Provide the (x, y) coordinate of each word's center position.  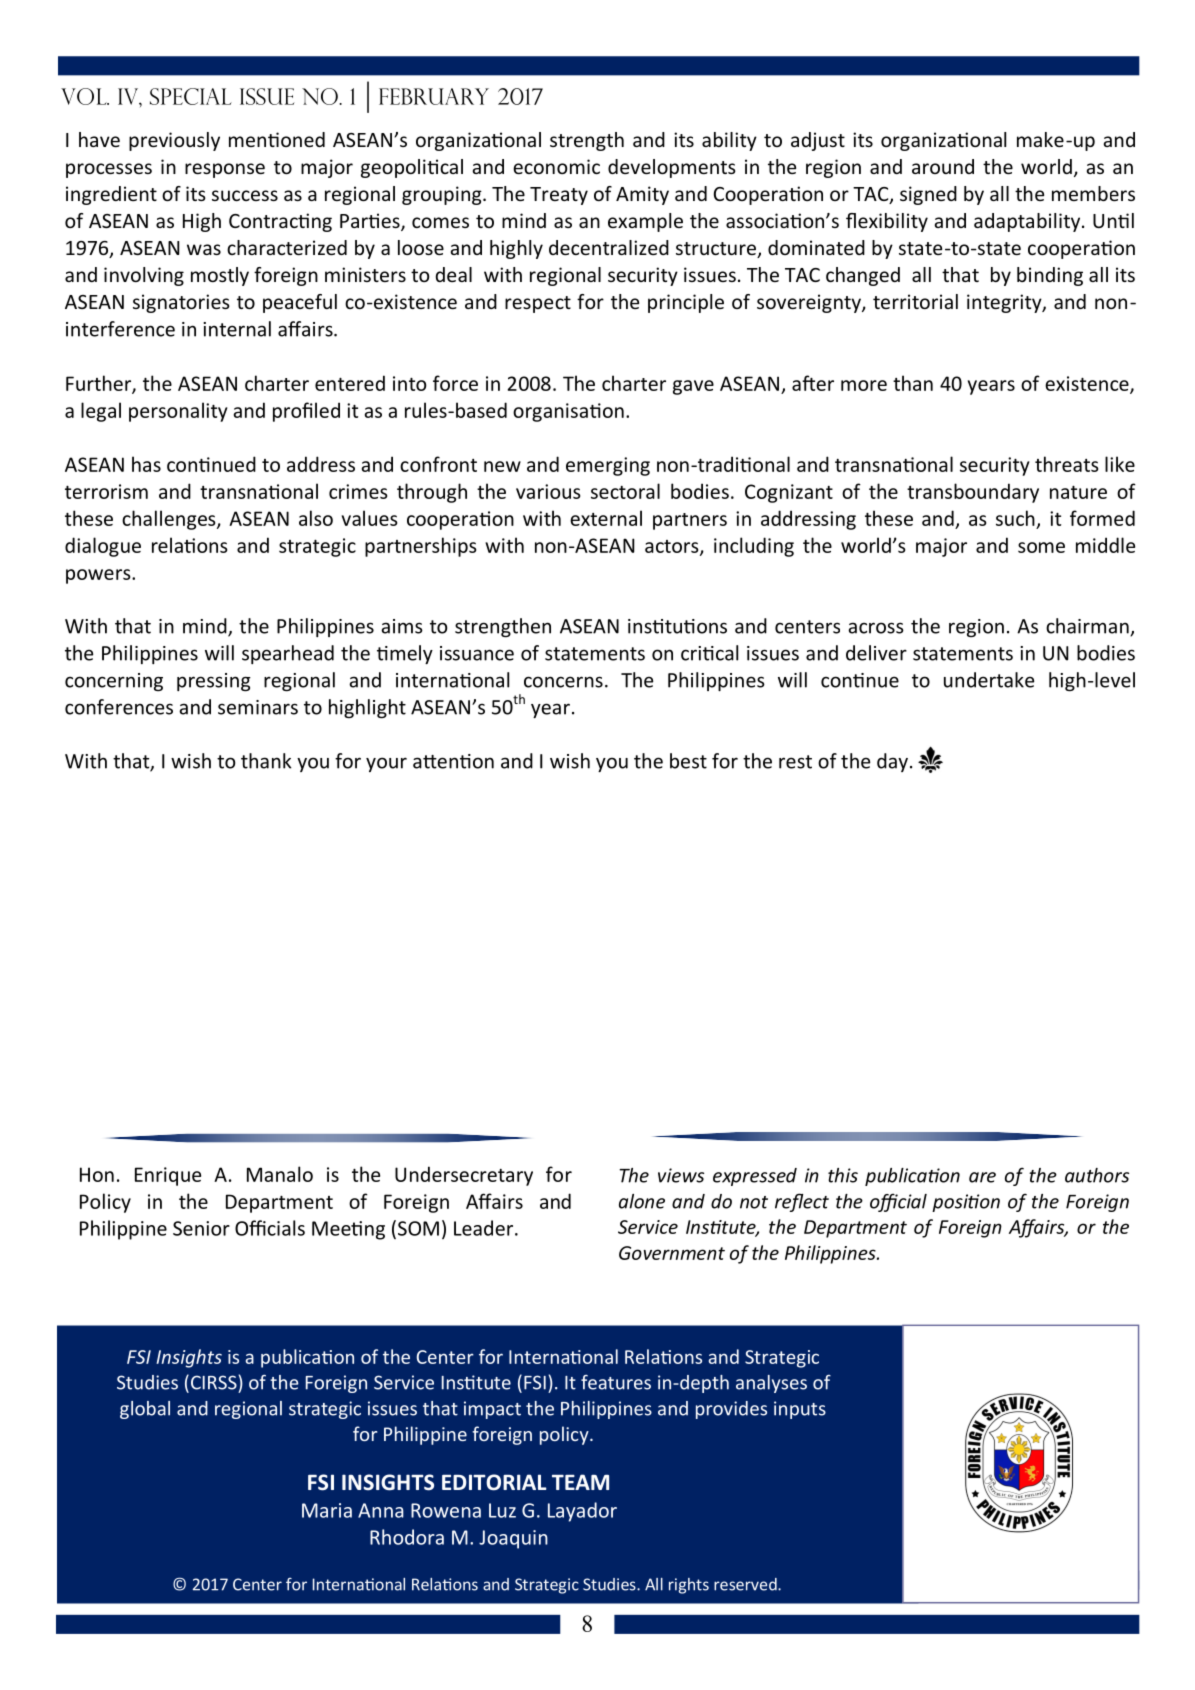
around (943, 166)
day (892, 762)
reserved (746, 1584)
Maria (327, 1510)
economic (556, 166)
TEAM (580, 1482)
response (225, 170)
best (688, 761)
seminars (258, 707)
